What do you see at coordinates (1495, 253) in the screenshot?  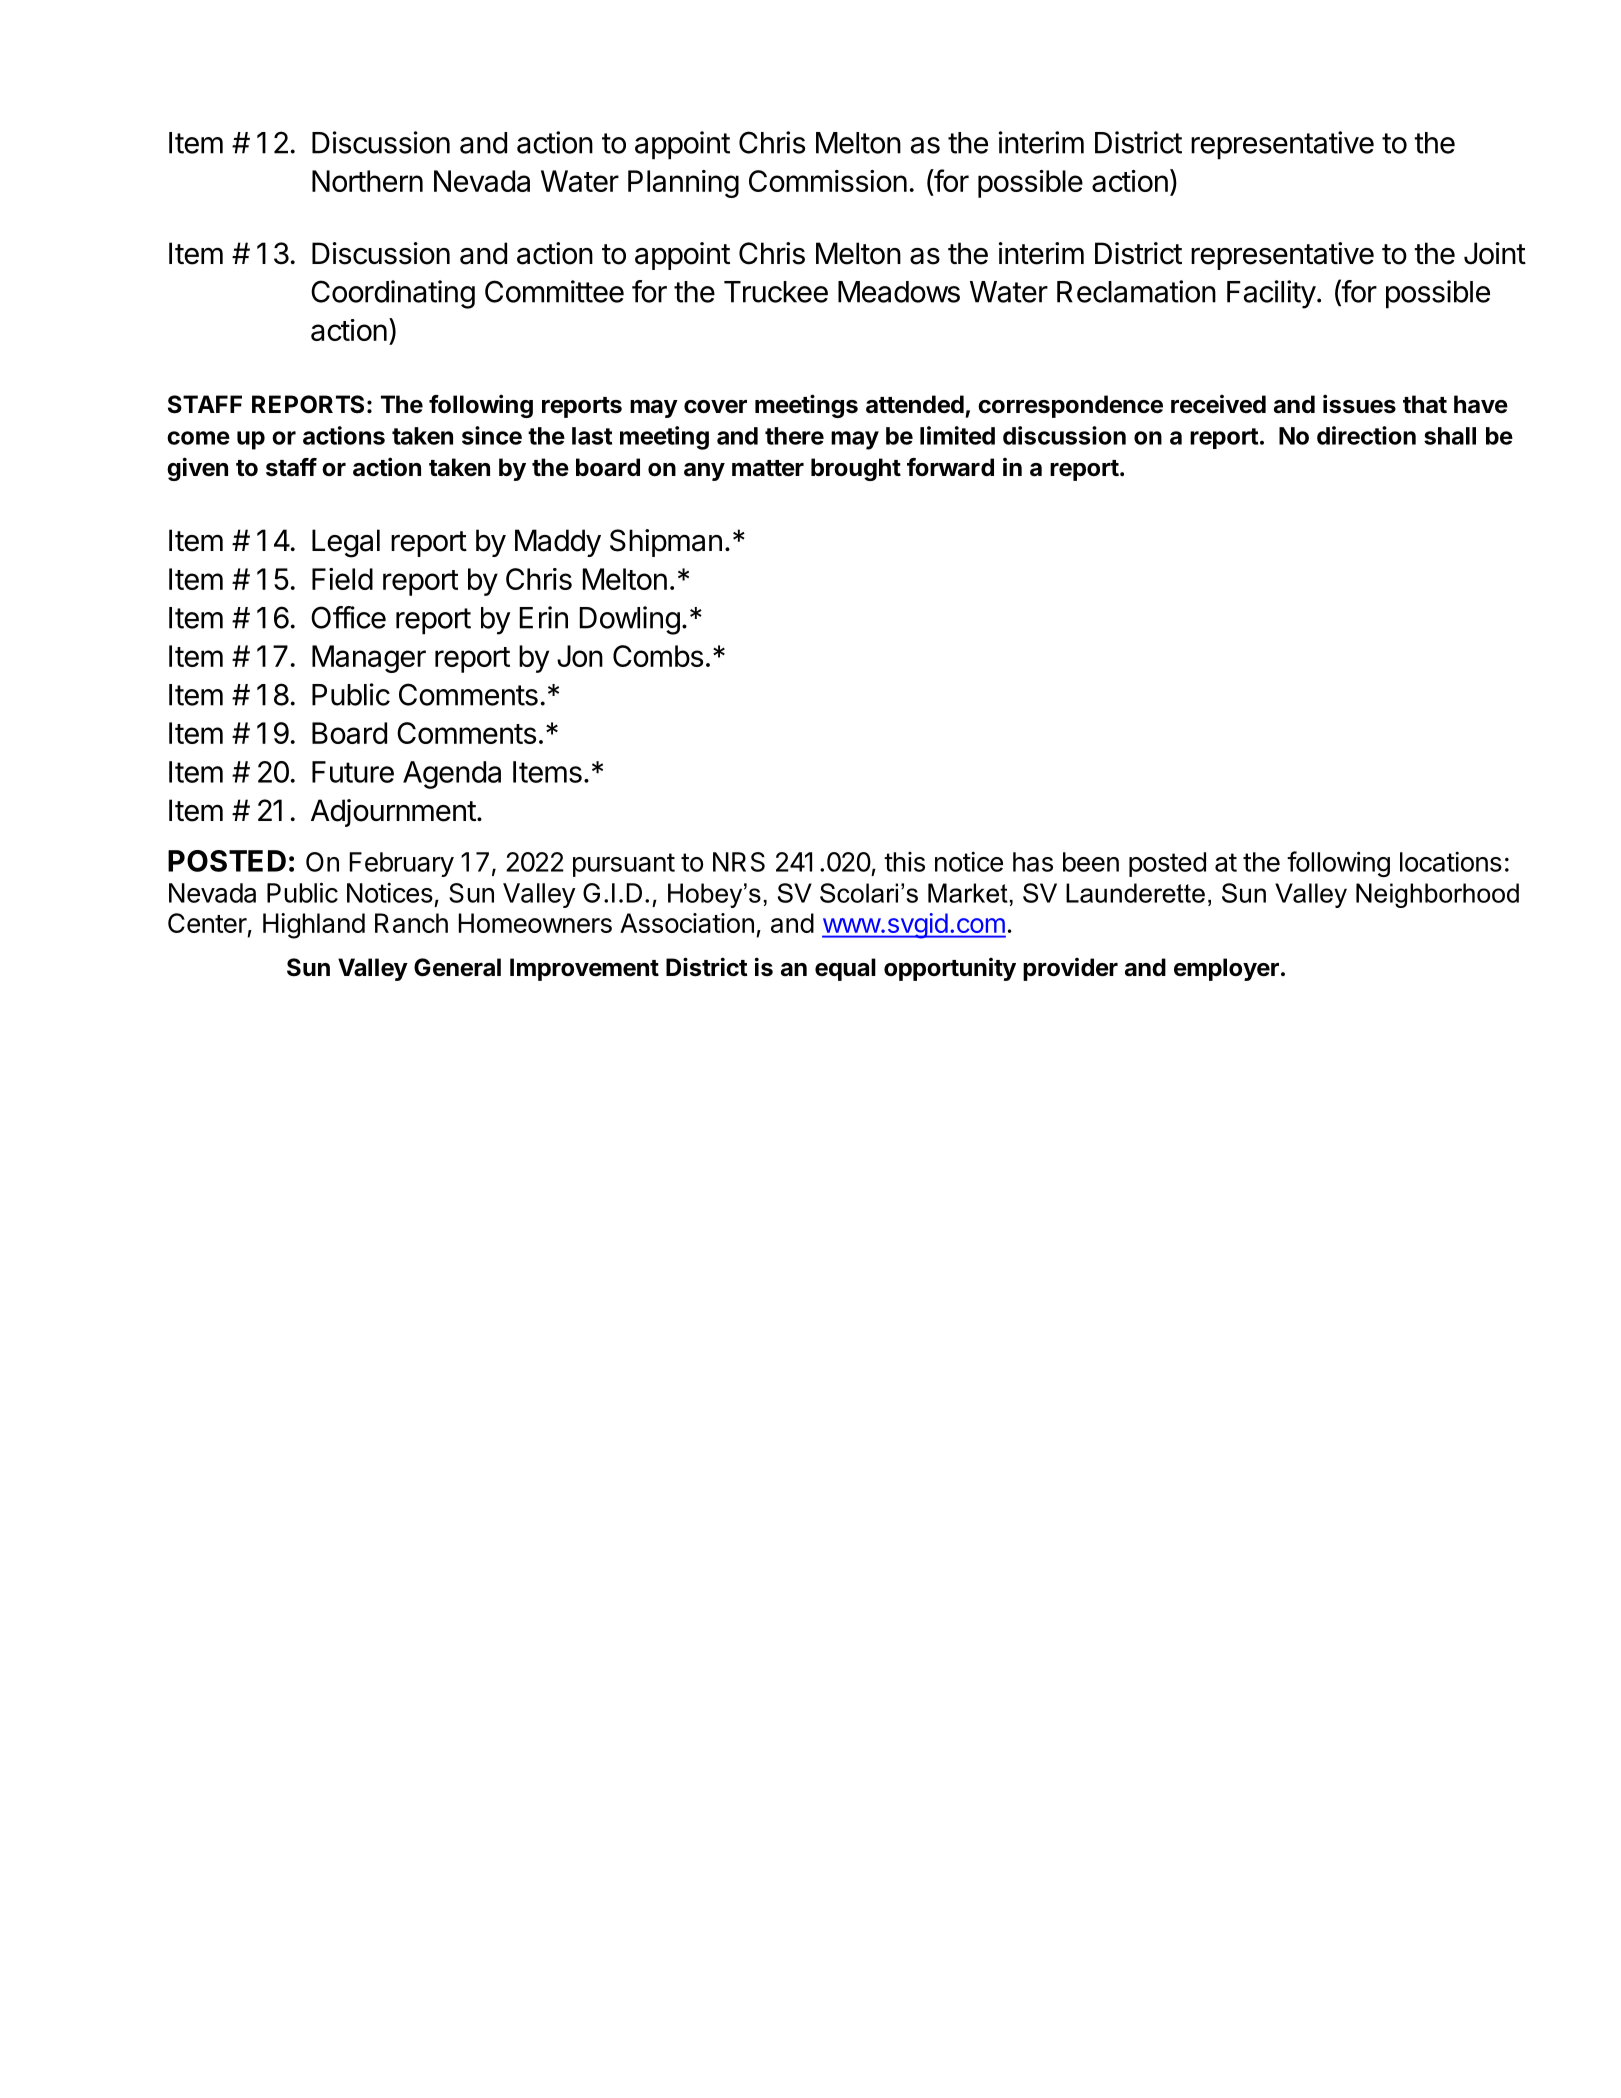 I see `Joint` at bounding box center [1495, 253].
